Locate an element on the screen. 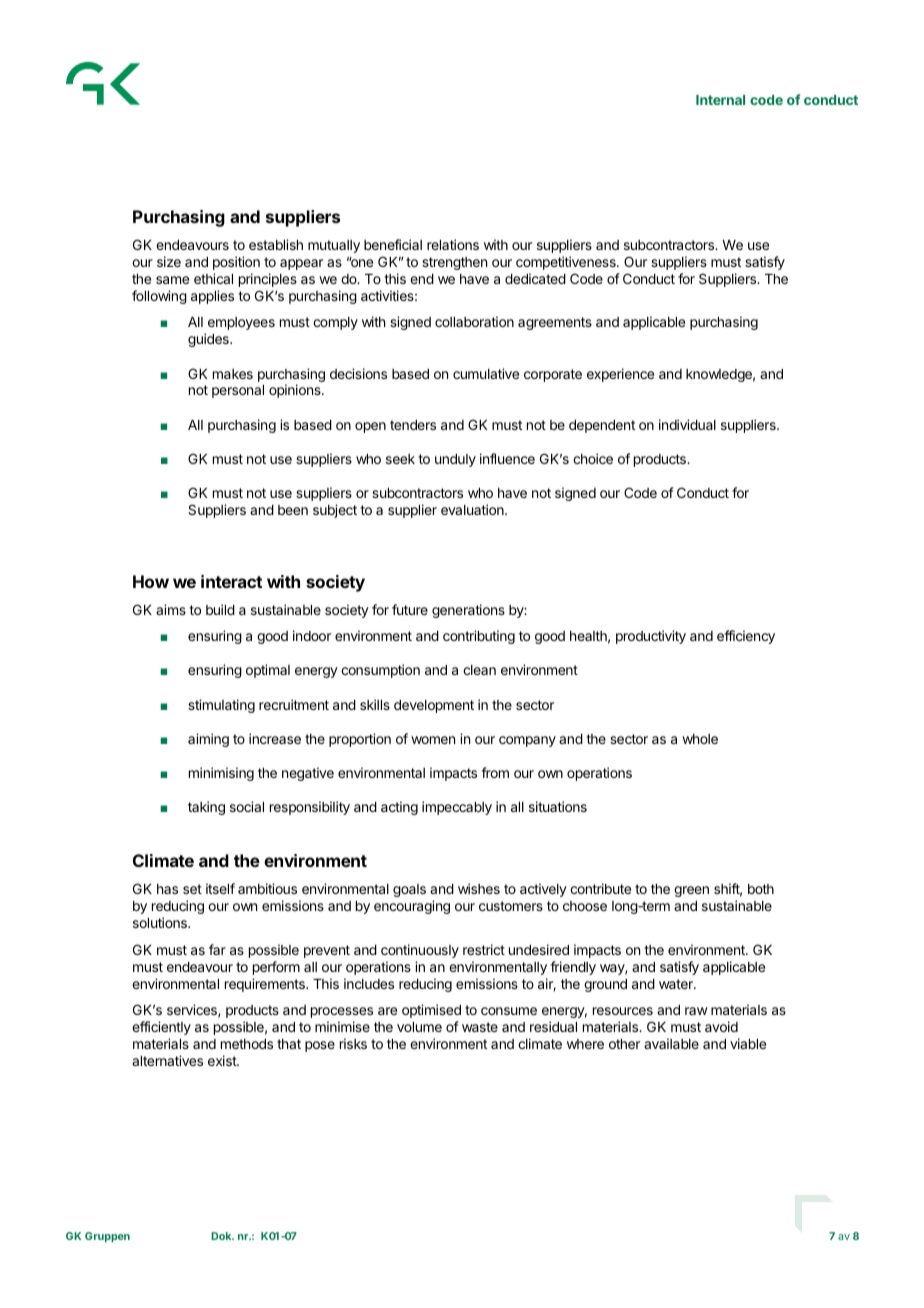  methods is located at coordinates (247, 1044).
